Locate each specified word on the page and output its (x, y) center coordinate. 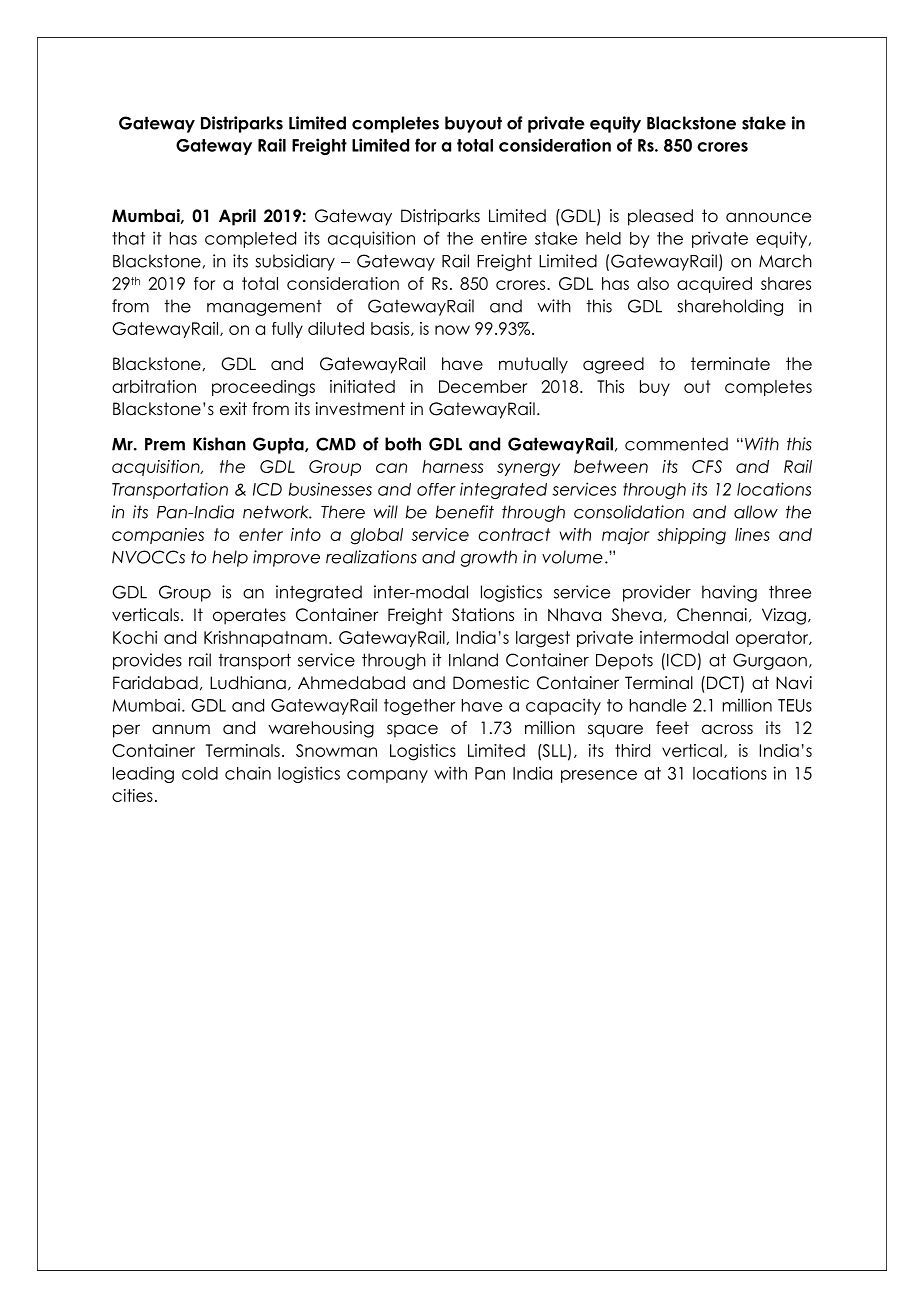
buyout (473, 124)
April (237, 217)
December (483, 386)
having (729, 593)
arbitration (154, 386)
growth (489, 558)
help (230, 558)
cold (200, 773)
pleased (660, 217)
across (727, 729)
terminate (730, 364)
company (387, 776)
